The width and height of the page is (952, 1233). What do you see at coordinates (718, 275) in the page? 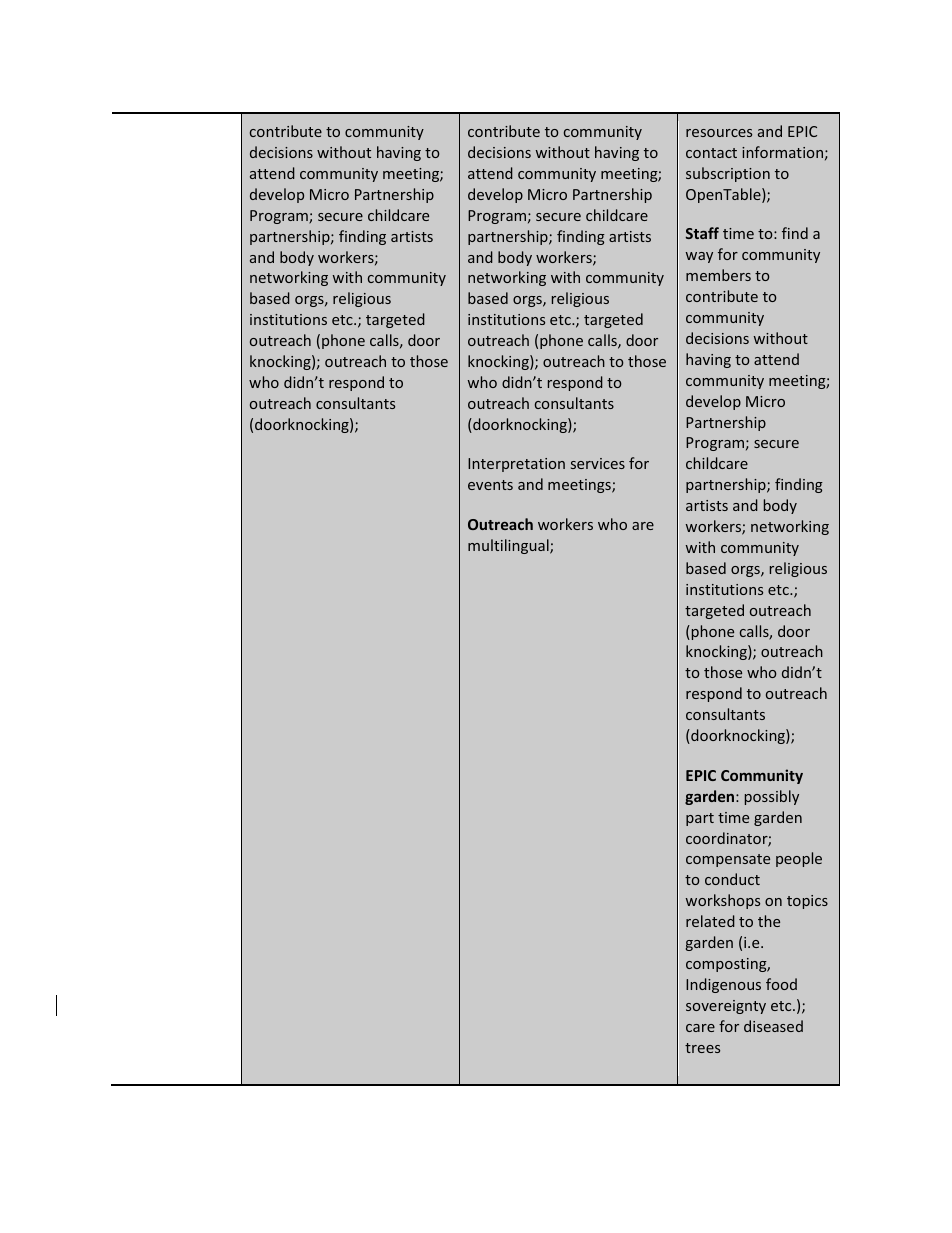
I see `members` at bounding box center [718, 275].
